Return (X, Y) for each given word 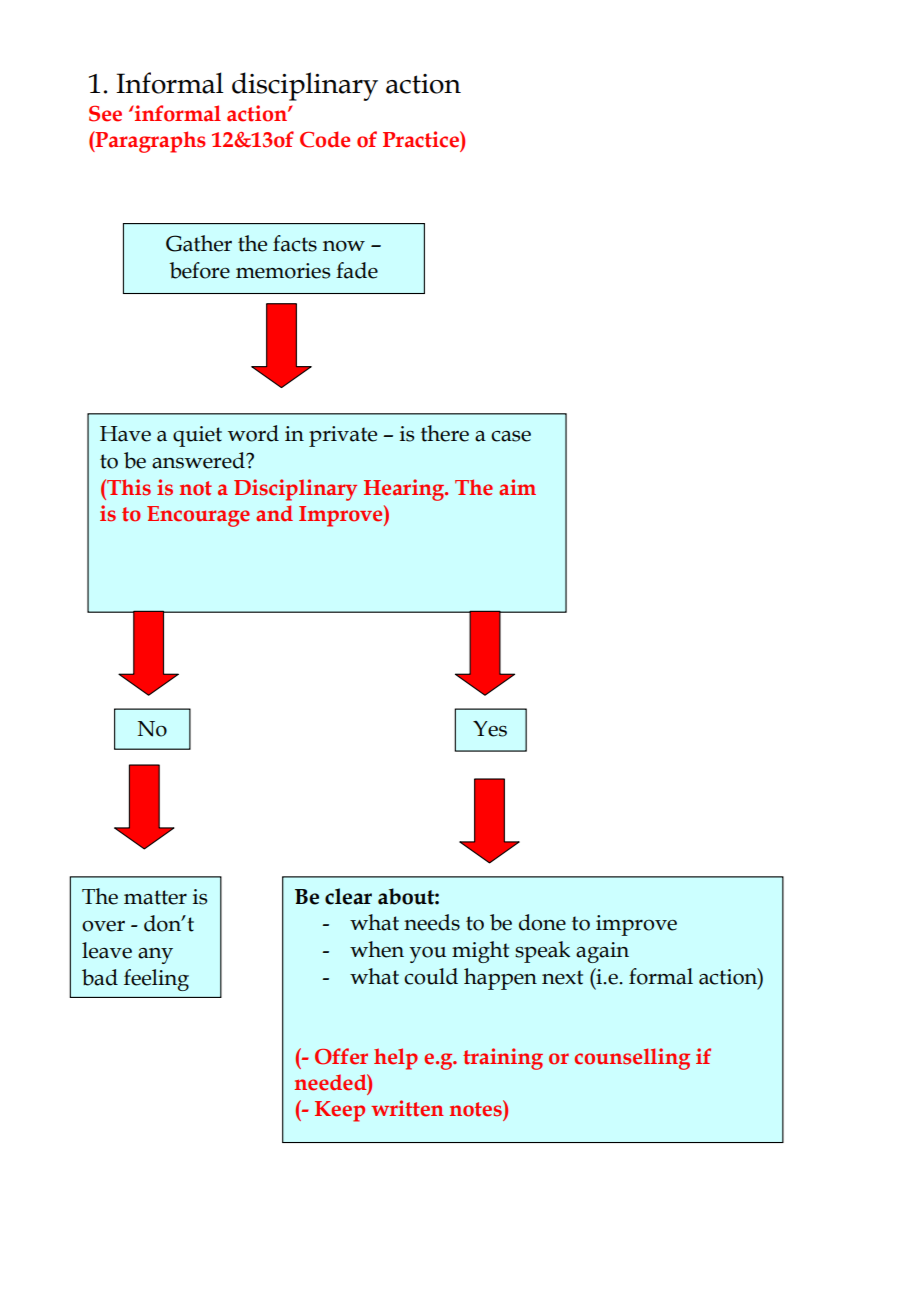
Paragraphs (150, 142)
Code (325, 139)
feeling (156, 980)
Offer (341, 1056)
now (344, 246)
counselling (632, 1059)
